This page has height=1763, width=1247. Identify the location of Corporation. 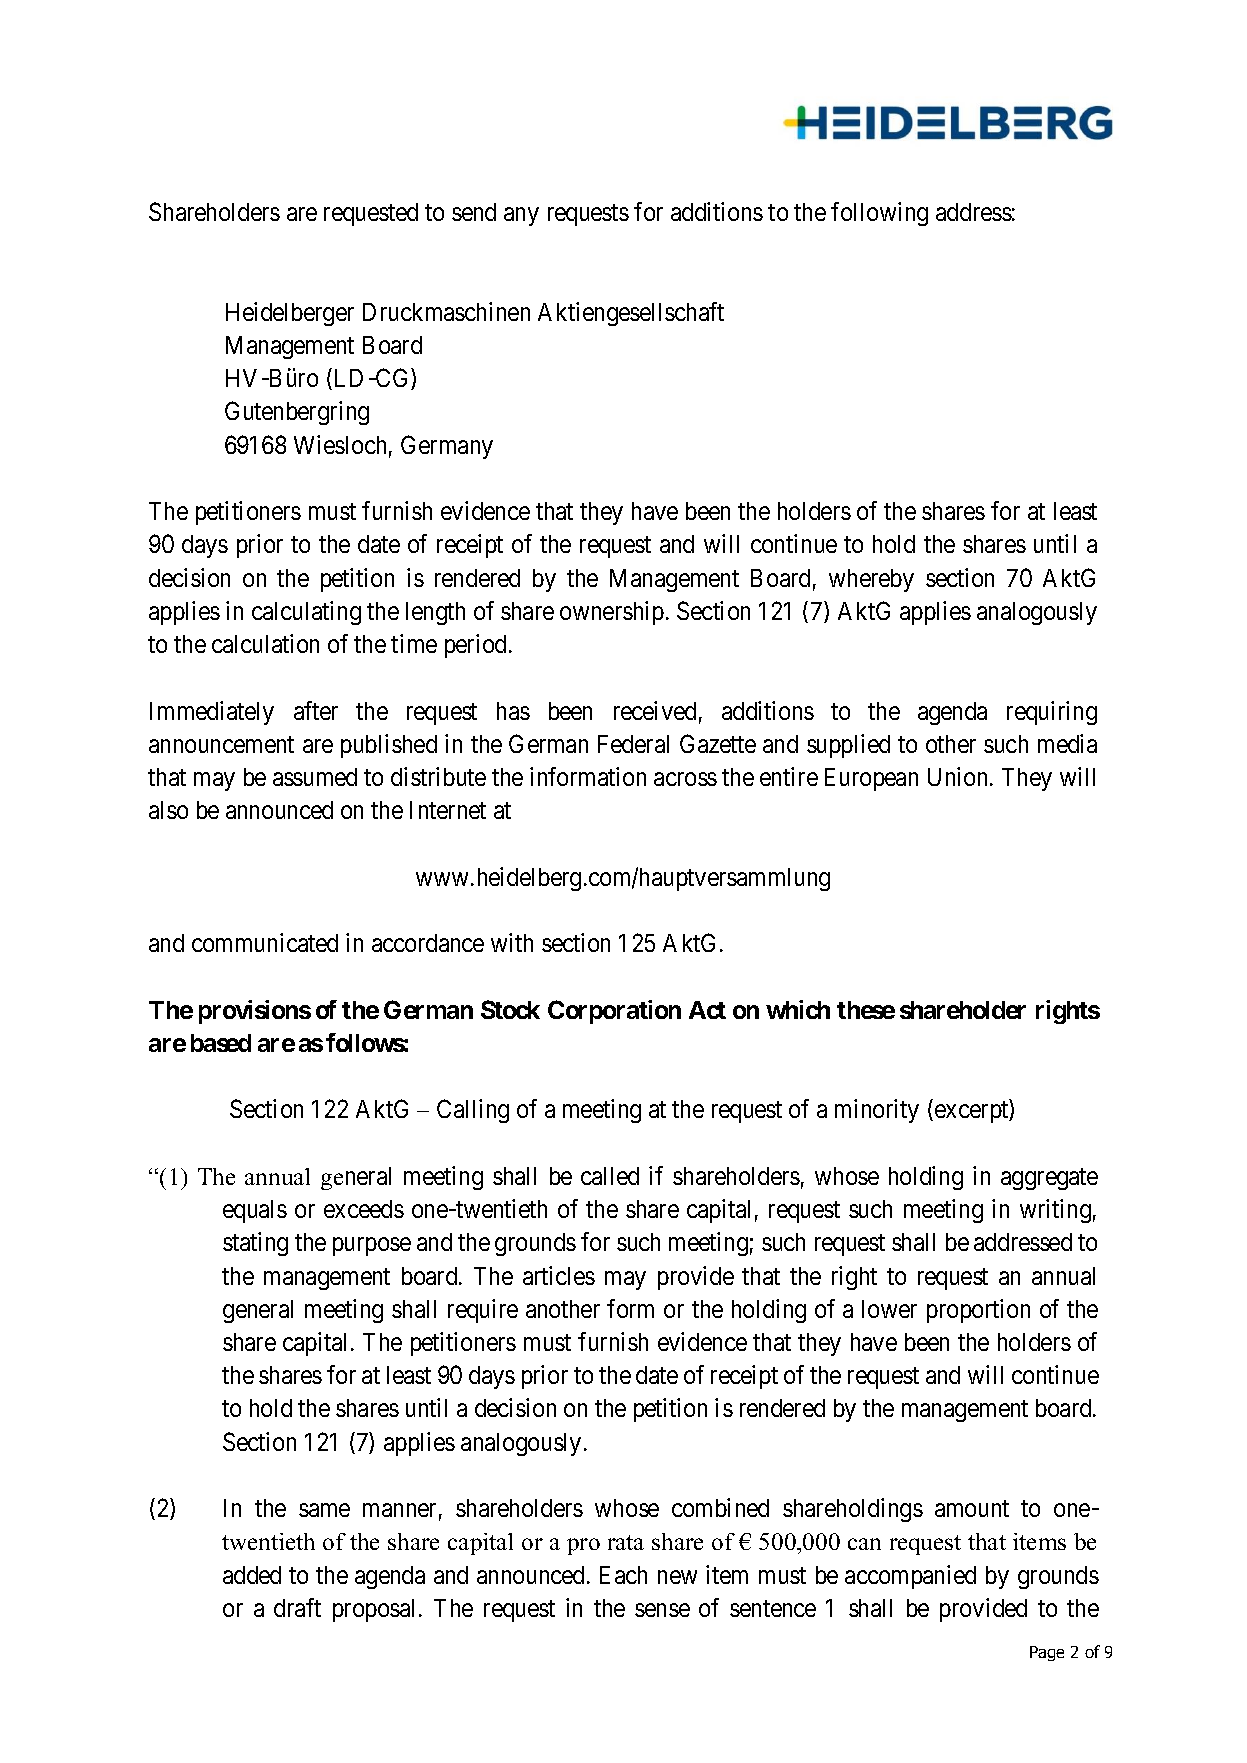
(614, 1012).
